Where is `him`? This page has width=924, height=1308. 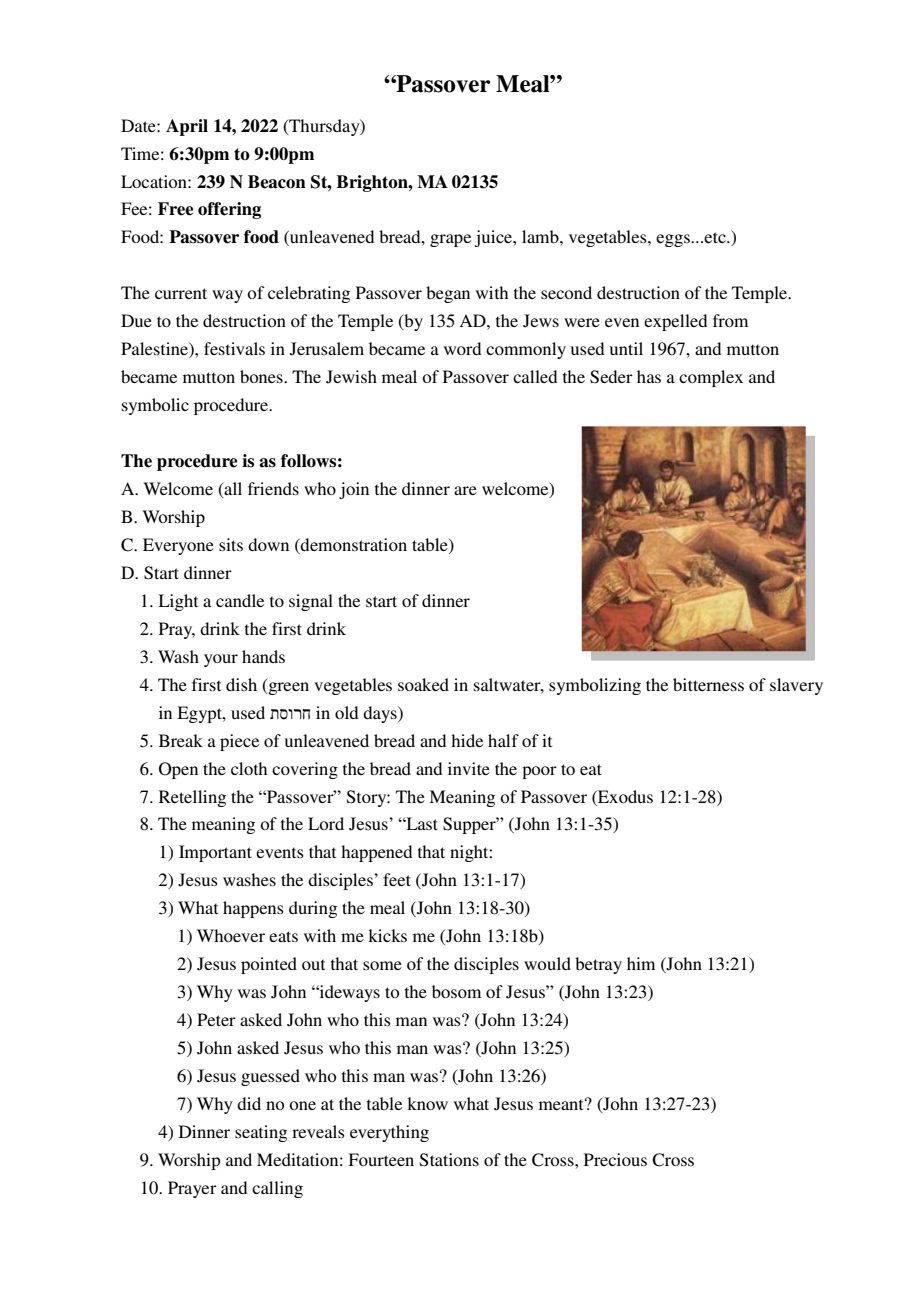
him is located at coordinates (641, 963).
